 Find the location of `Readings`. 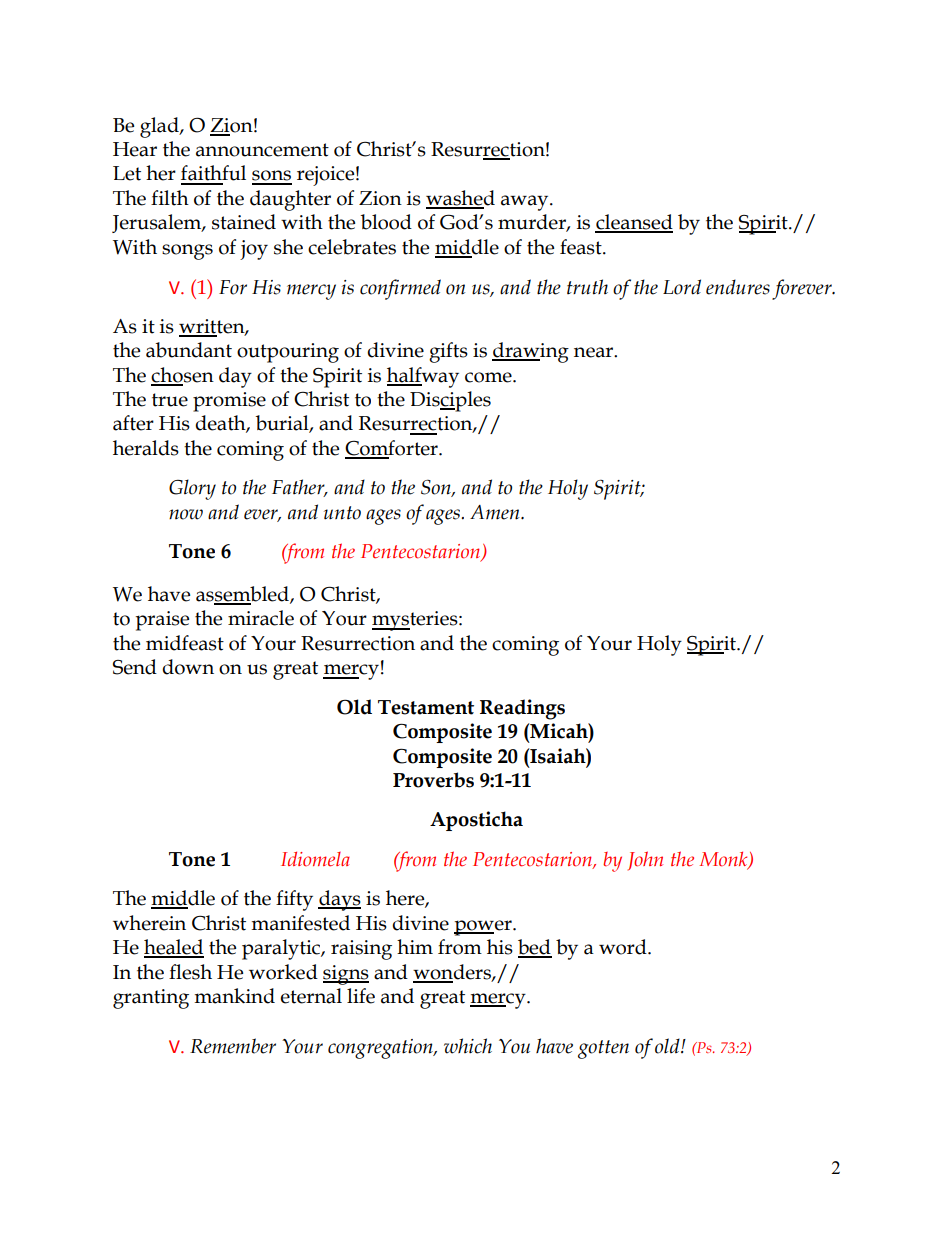

Readings is located at coordinates (522, 709).
